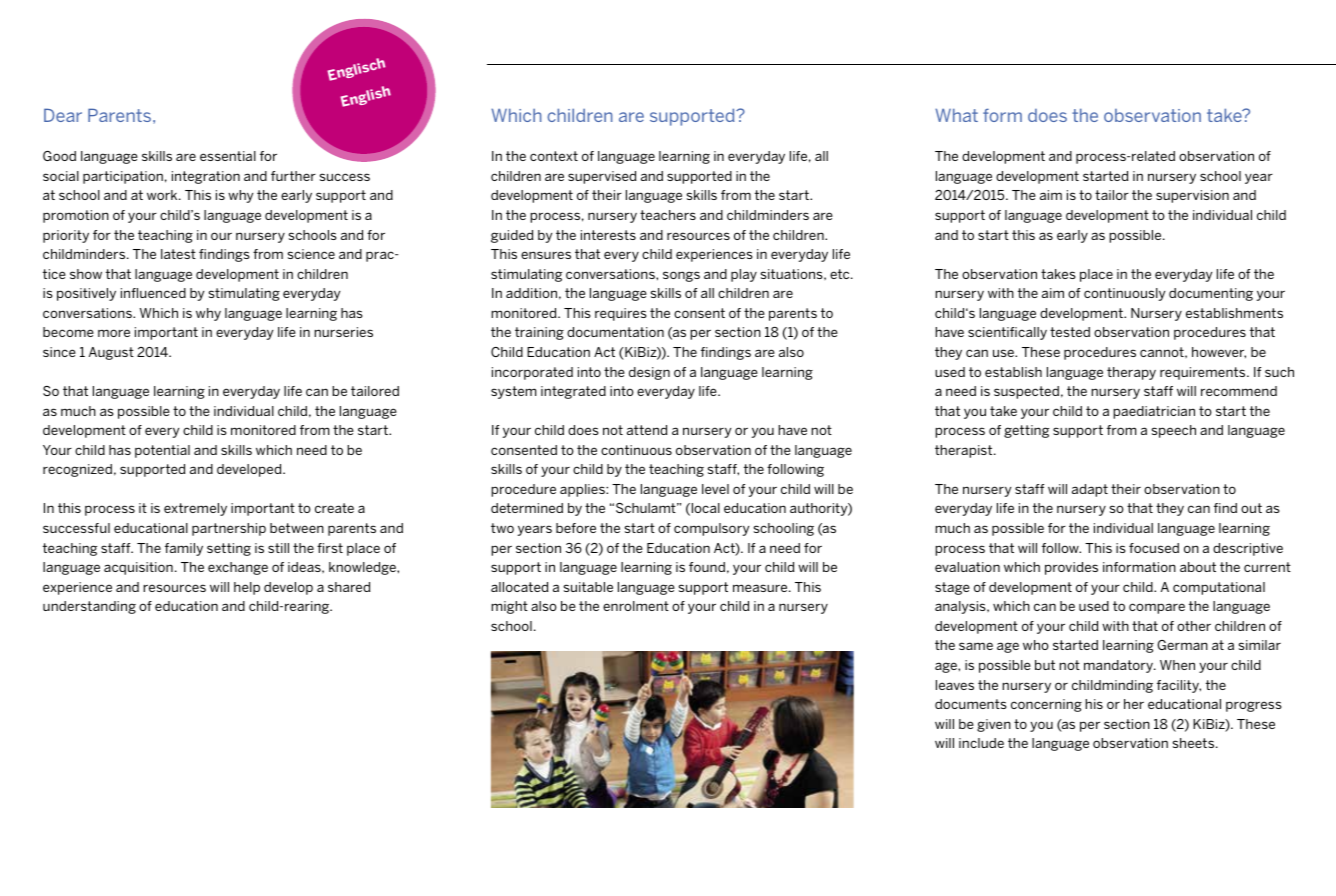 This screenshot has height=896, width=1336. What do you see at coordinates (1071, 568) in the screenshot?
I see `provides` at bounding box center [1071, 568].
